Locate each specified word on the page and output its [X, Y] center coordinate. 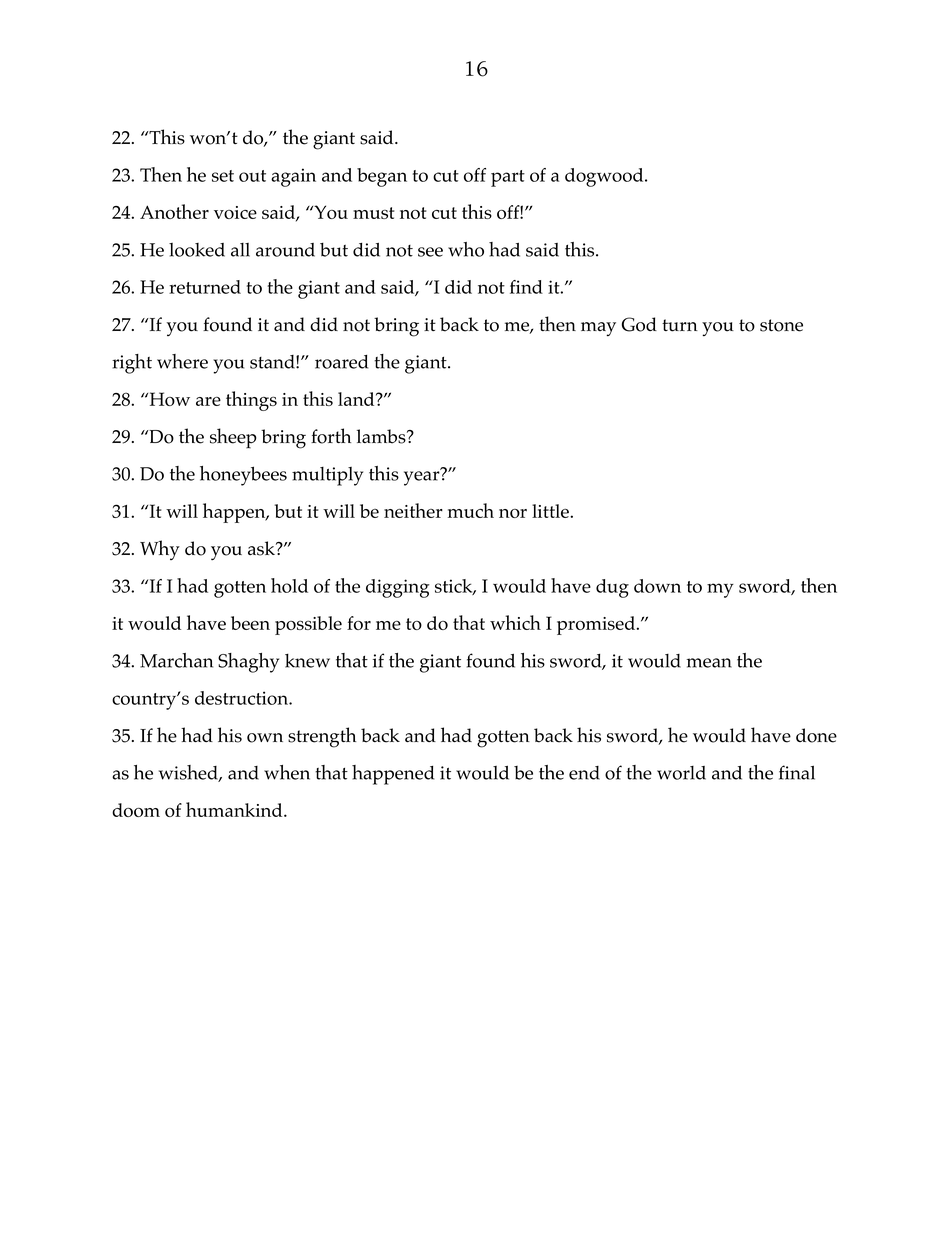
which [515, 622]
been [250, 623]
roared [341, 362]
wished [189, 773]
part [508, 178]
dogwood [605, 177]
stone [781, 325]
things [251, 401]
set [223, 176]
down [657, 586]
